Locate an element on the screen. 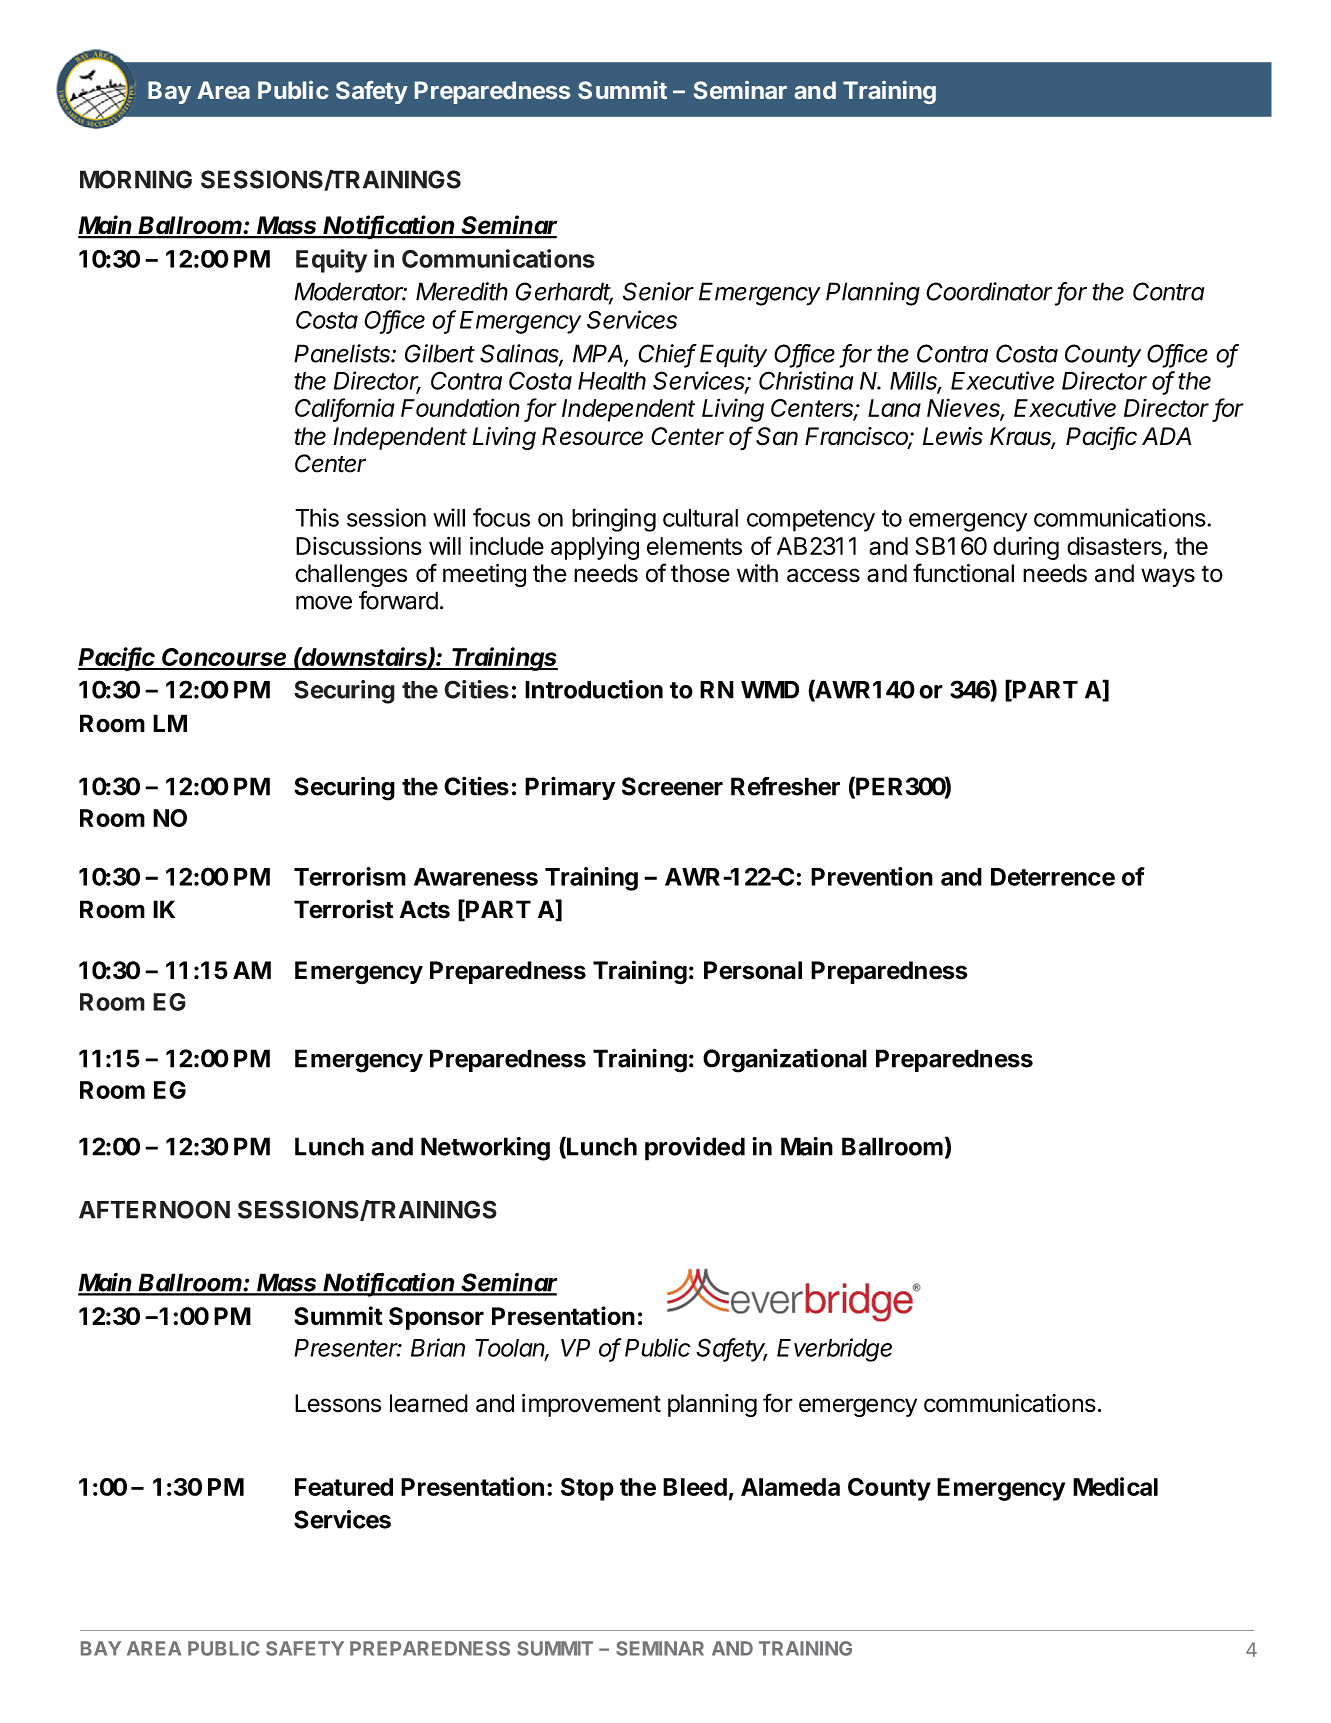  functional is located at coordinates (963, 573).
